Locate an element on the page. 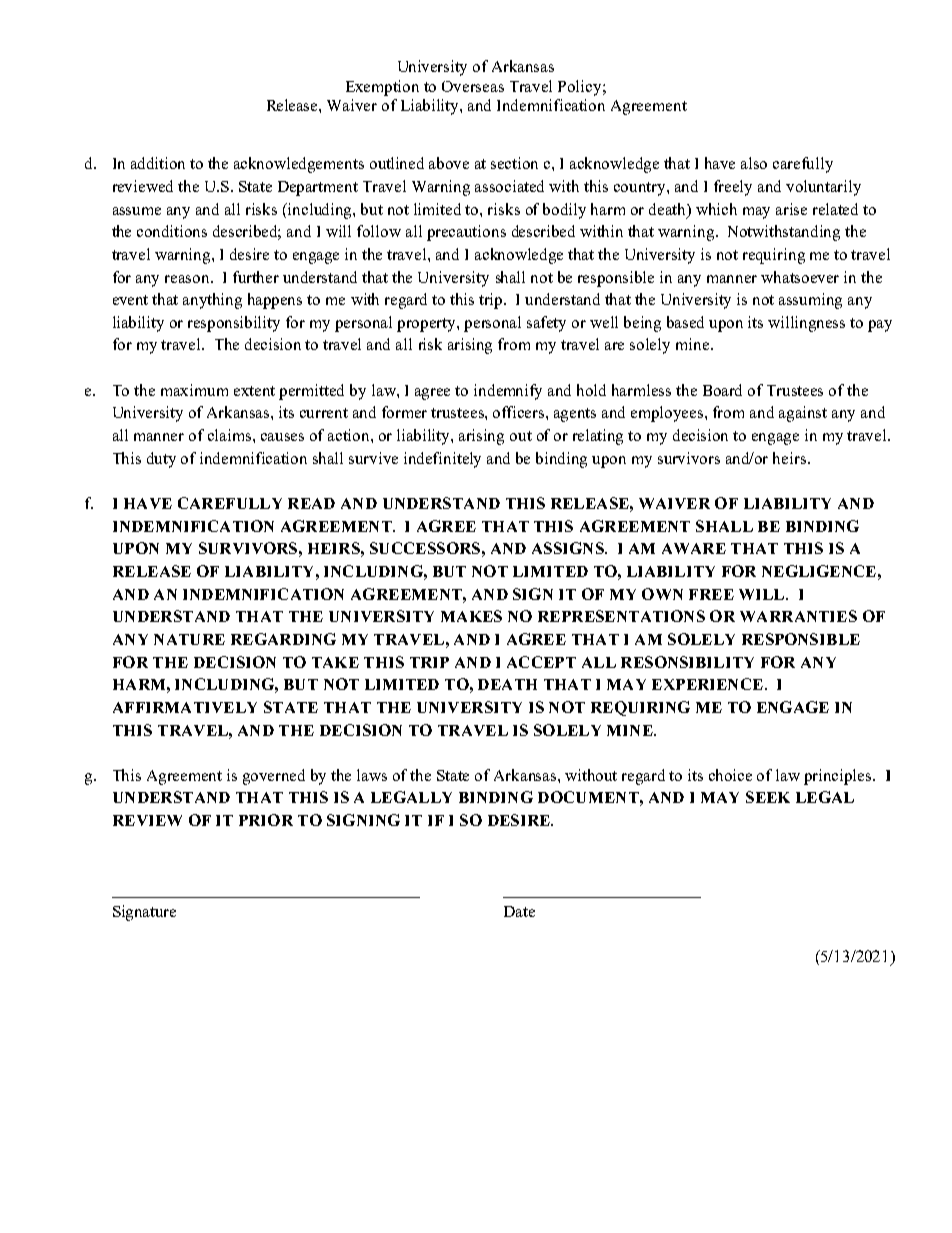 The image size is (952, 1233). also is located at coordinates (754, 163).
